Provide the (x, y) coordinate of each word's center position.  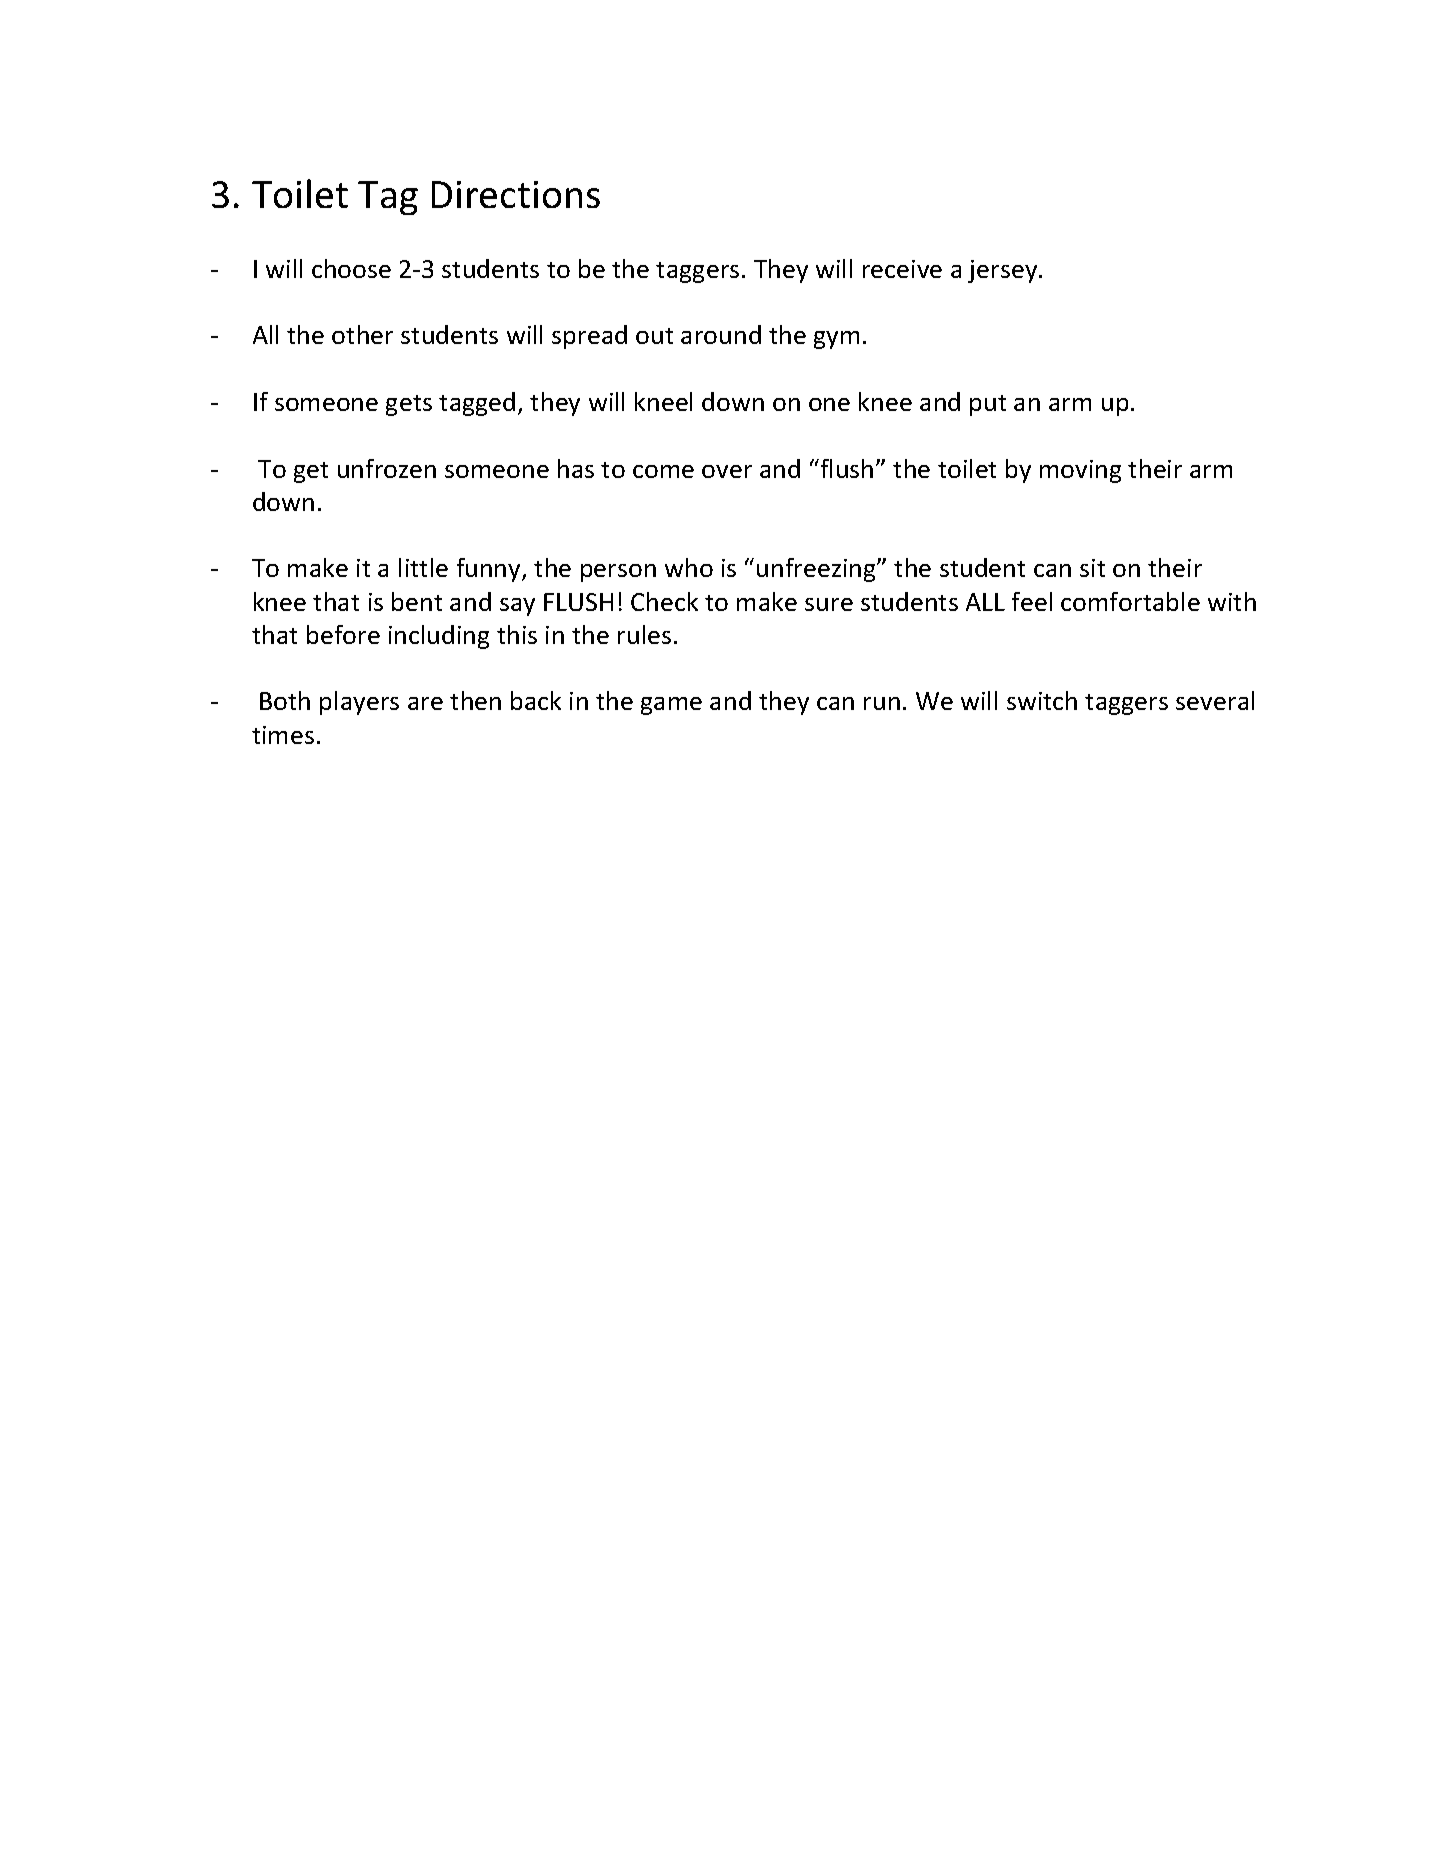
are (425, 703)
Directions (516, 194)
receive (902, 269)
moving (1080, 471)
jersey (1002, 271)
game (671, 706)
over (727, 471)
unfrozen (387, 468)
